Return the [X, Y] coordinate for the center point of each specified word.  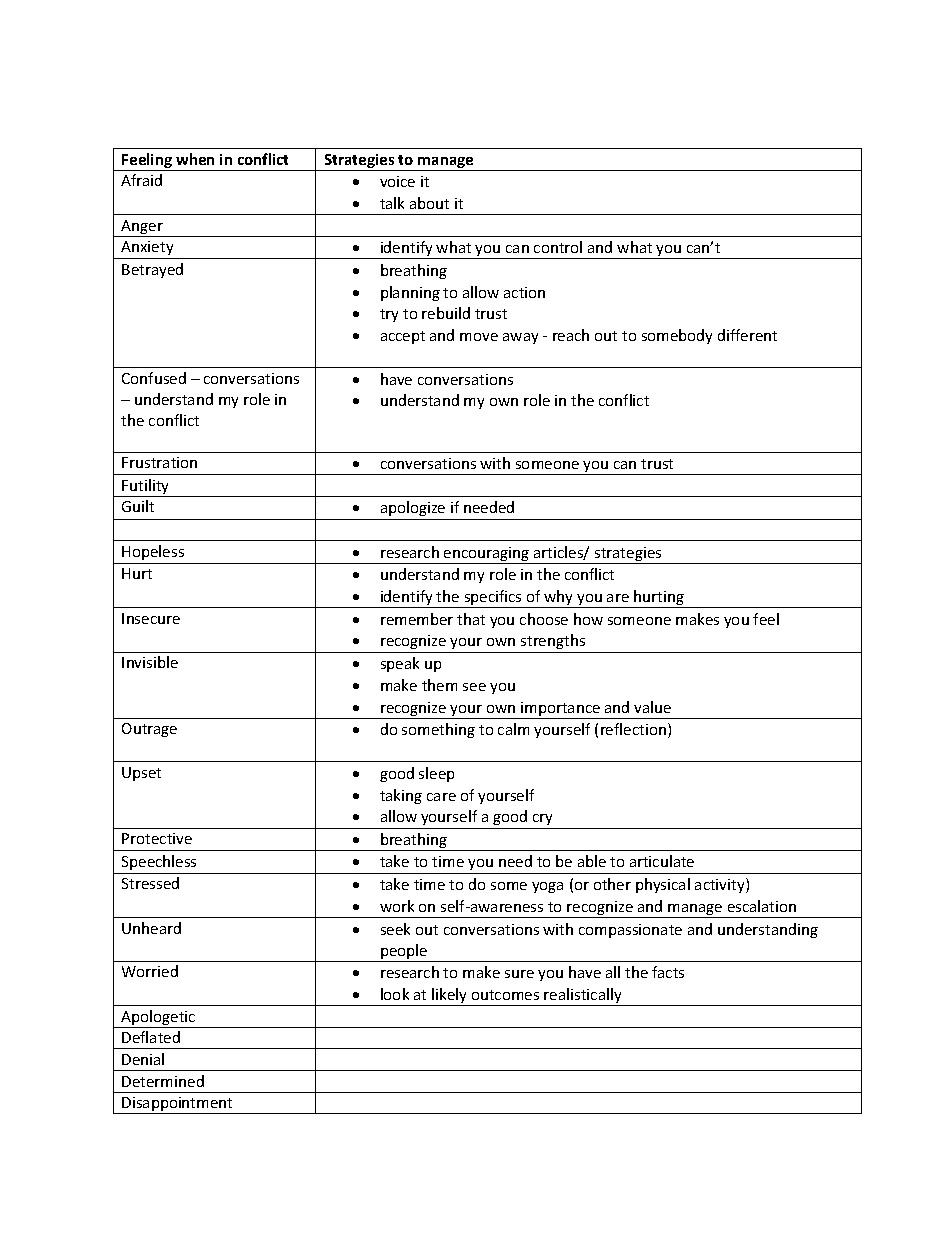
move [479, 337]
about [429, 203]
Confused [154, 378]
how [588, 619]
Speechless [159, 862]
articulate [662, 861]
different [747, 335]
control [558, 247]
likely [450, 997]
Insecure [151, 618]
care [441, 797]
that [471, 619]
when [195, 159]
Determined [163, 1081]
